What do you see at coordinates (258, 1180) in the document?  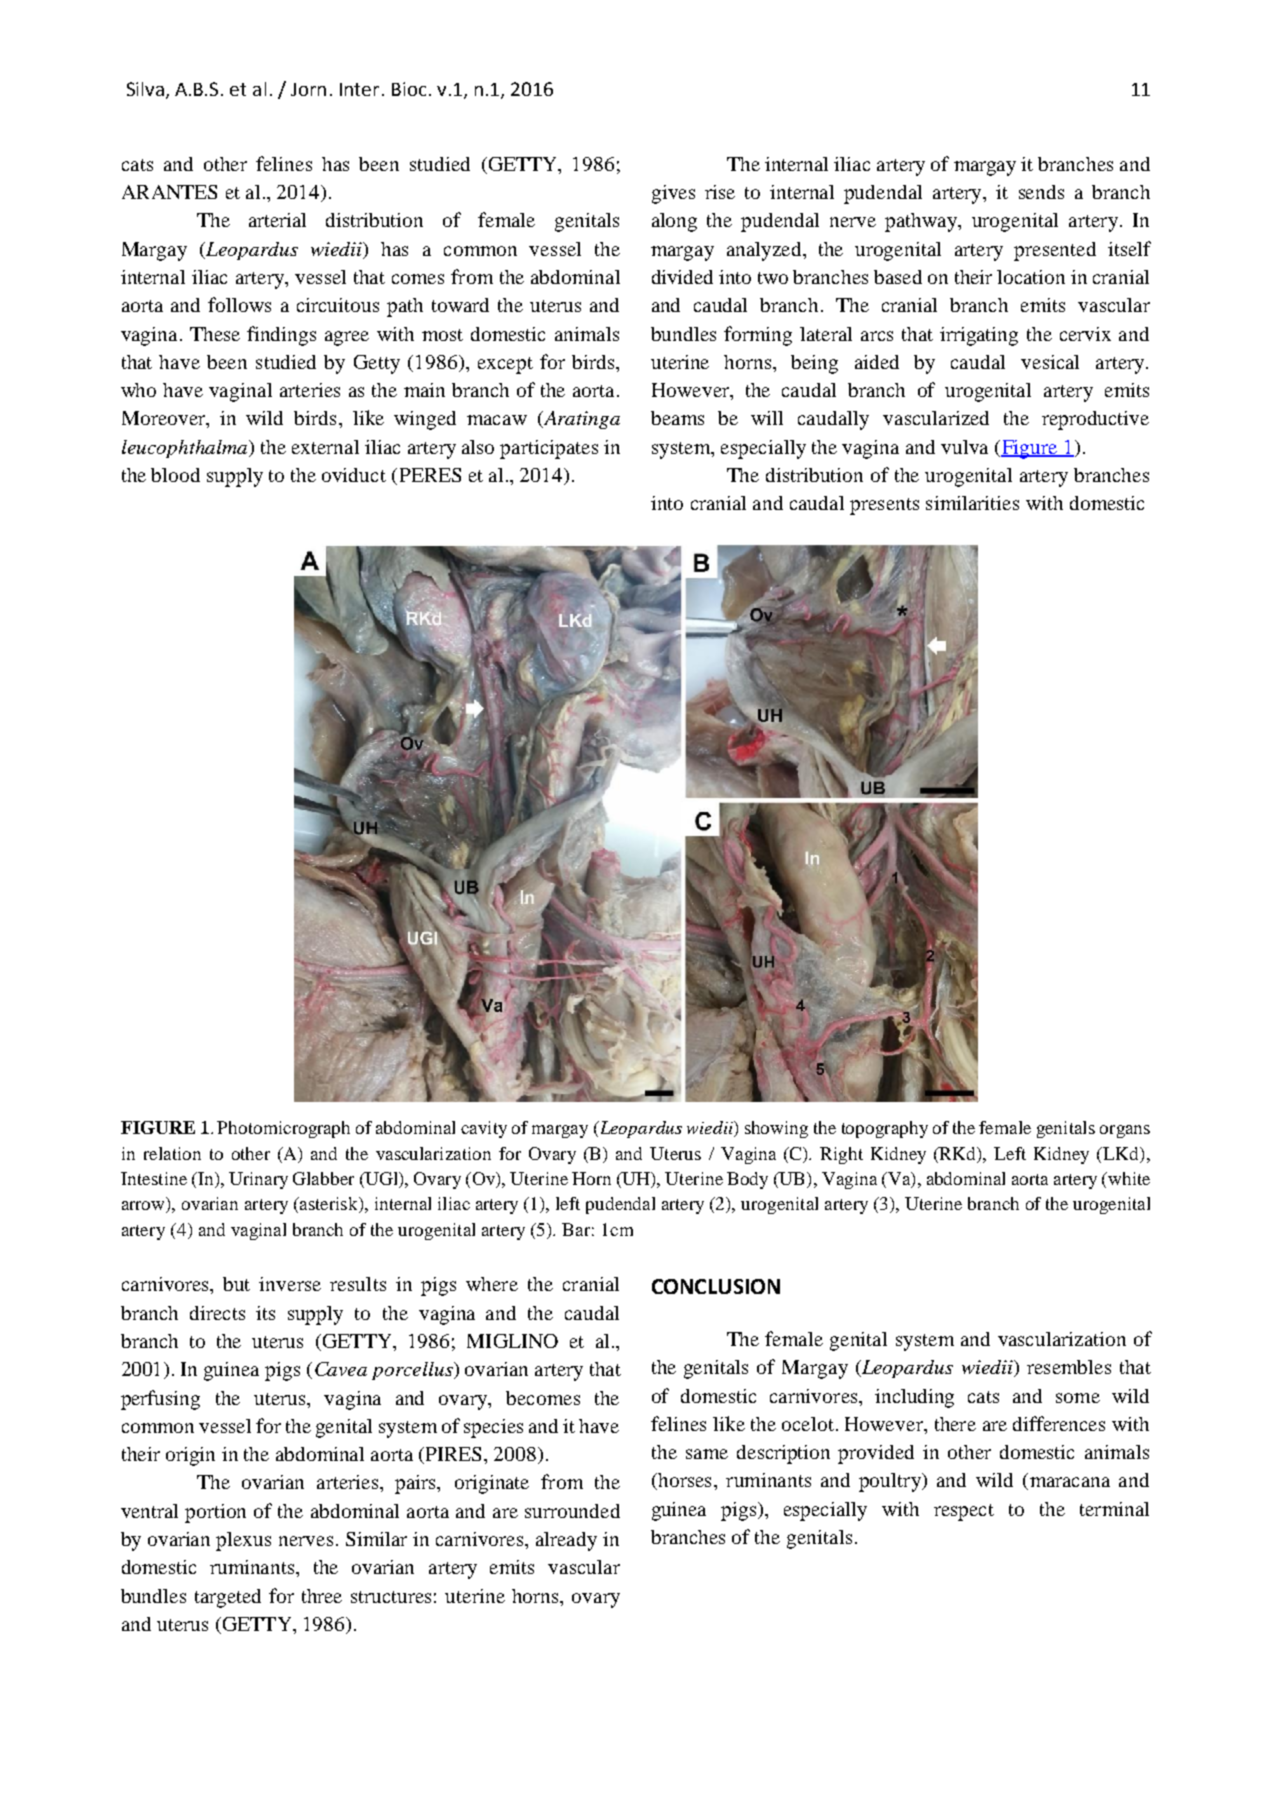 I see `Urinary` at bounding box center [258, 1180].
